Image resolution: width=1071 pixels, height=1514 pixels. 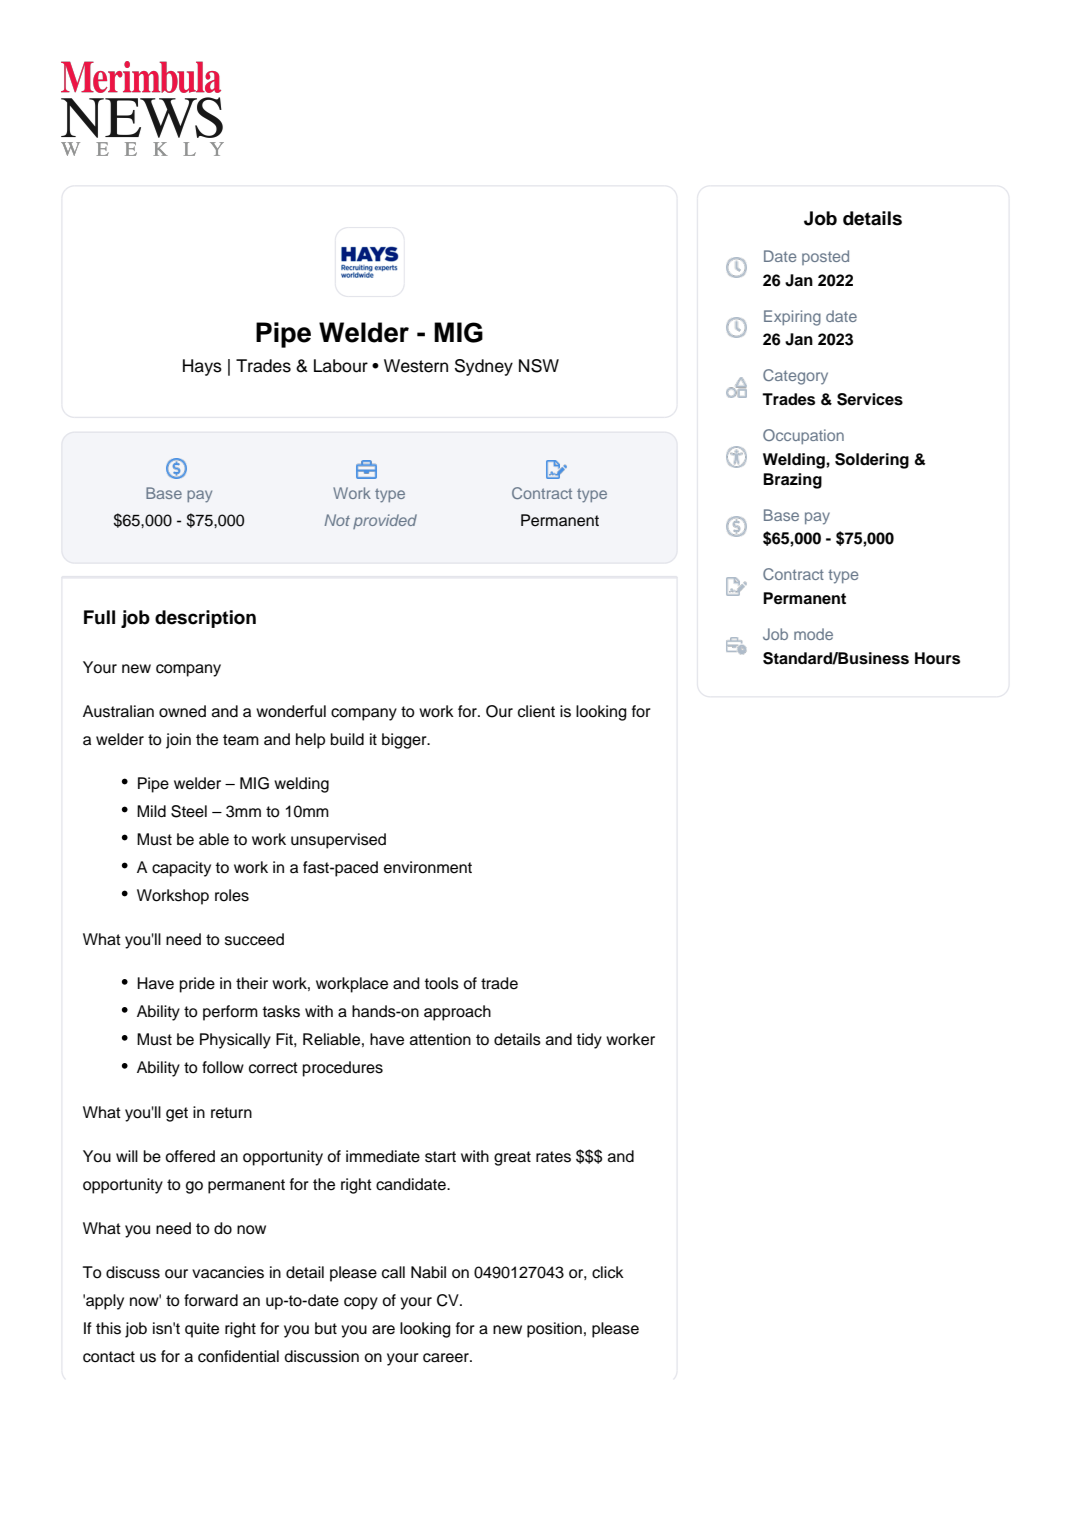 What do you see at coordinates (202, 1330) in the screenshot?
I see `quite` at bounding box center [202, 1330].
